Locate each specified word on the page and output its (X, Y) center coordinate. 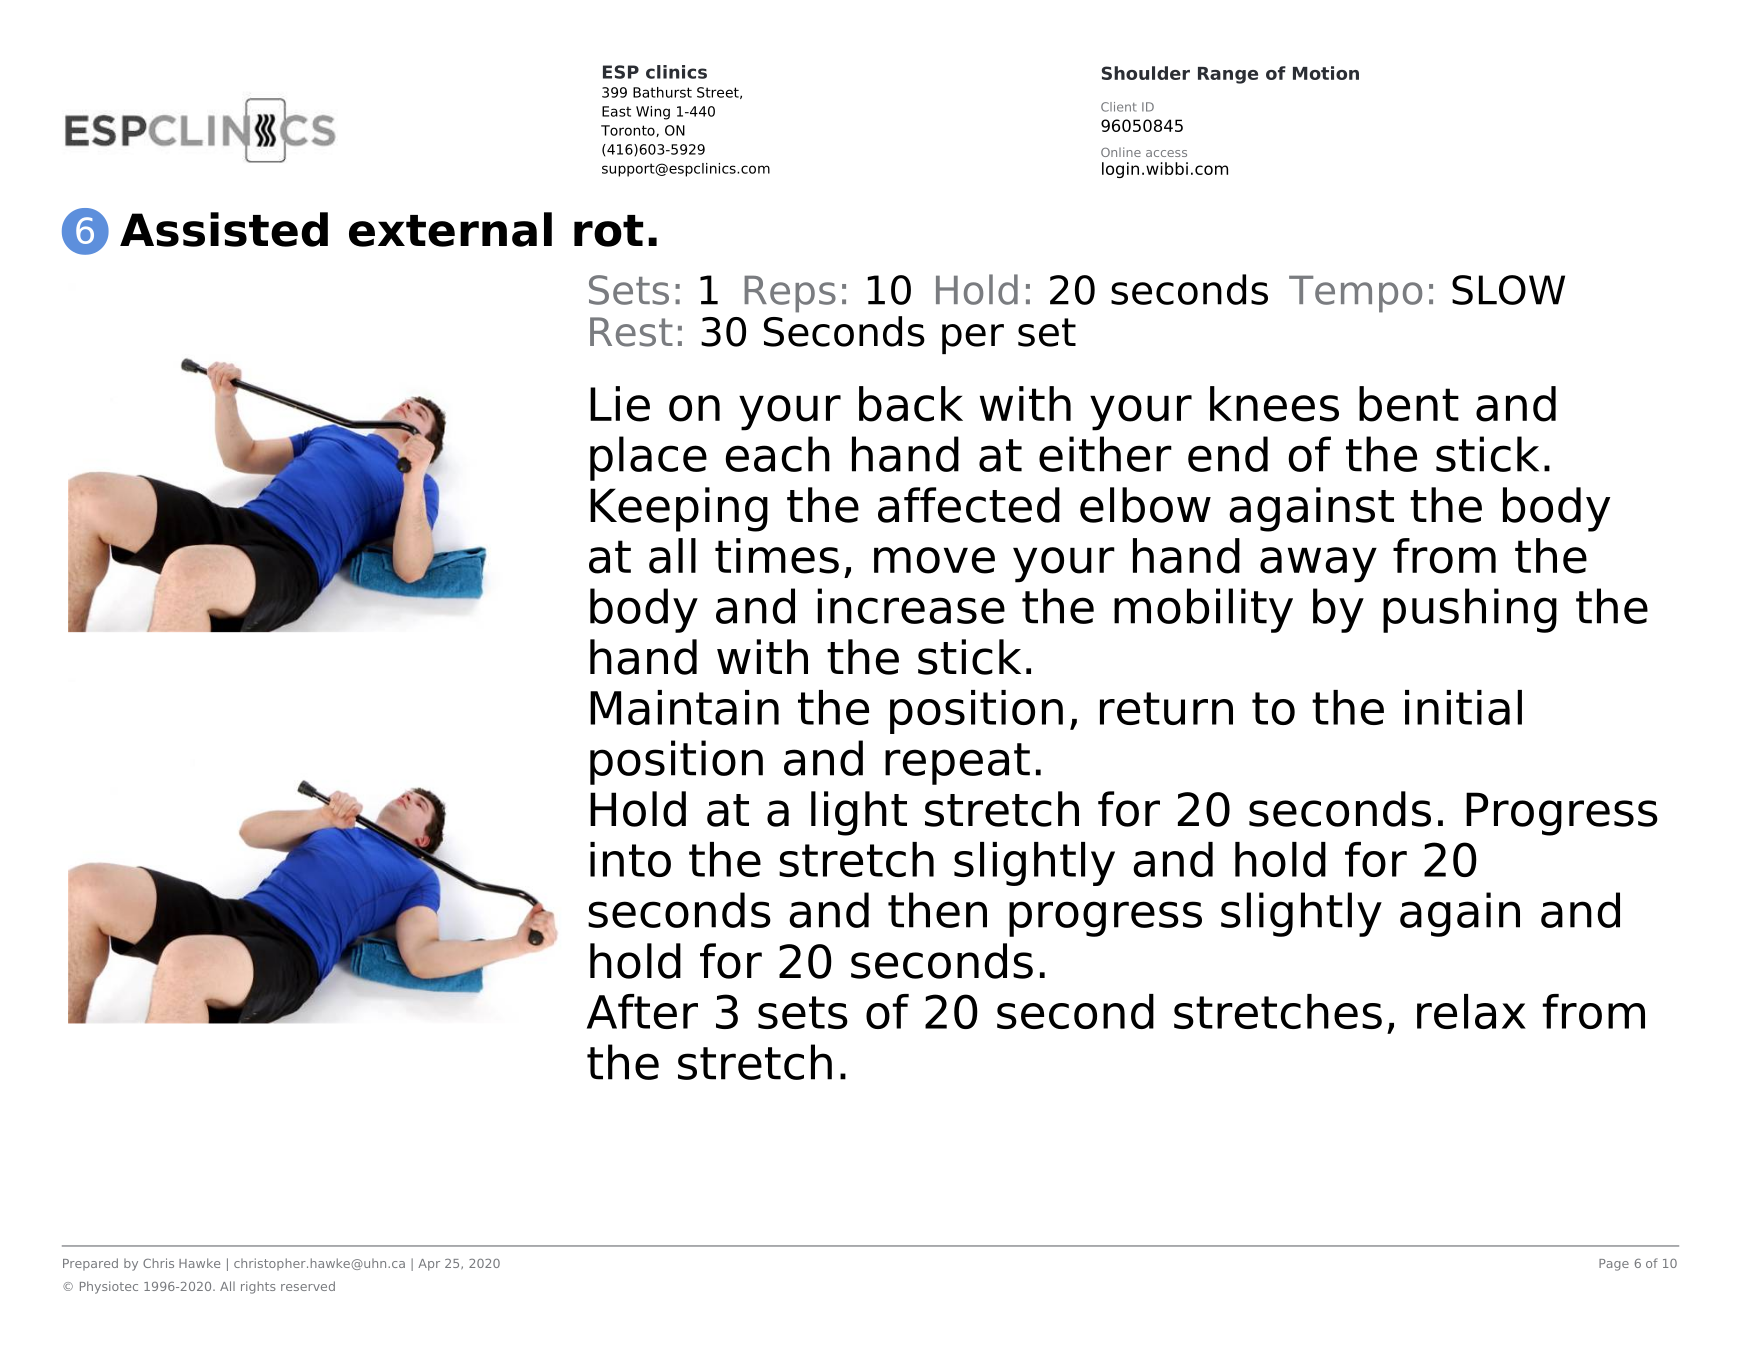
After (642, 1011)
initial (1463, 707)
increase (911, 606)
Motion (1326, 73)
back (911, 404)
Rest (631, 332)
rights (258, 1287)
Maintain (684, 707)
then (937, 910)
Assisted (224, 229)
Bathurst (662, 92)
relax (1471, 1011)
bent (1409, 404)
